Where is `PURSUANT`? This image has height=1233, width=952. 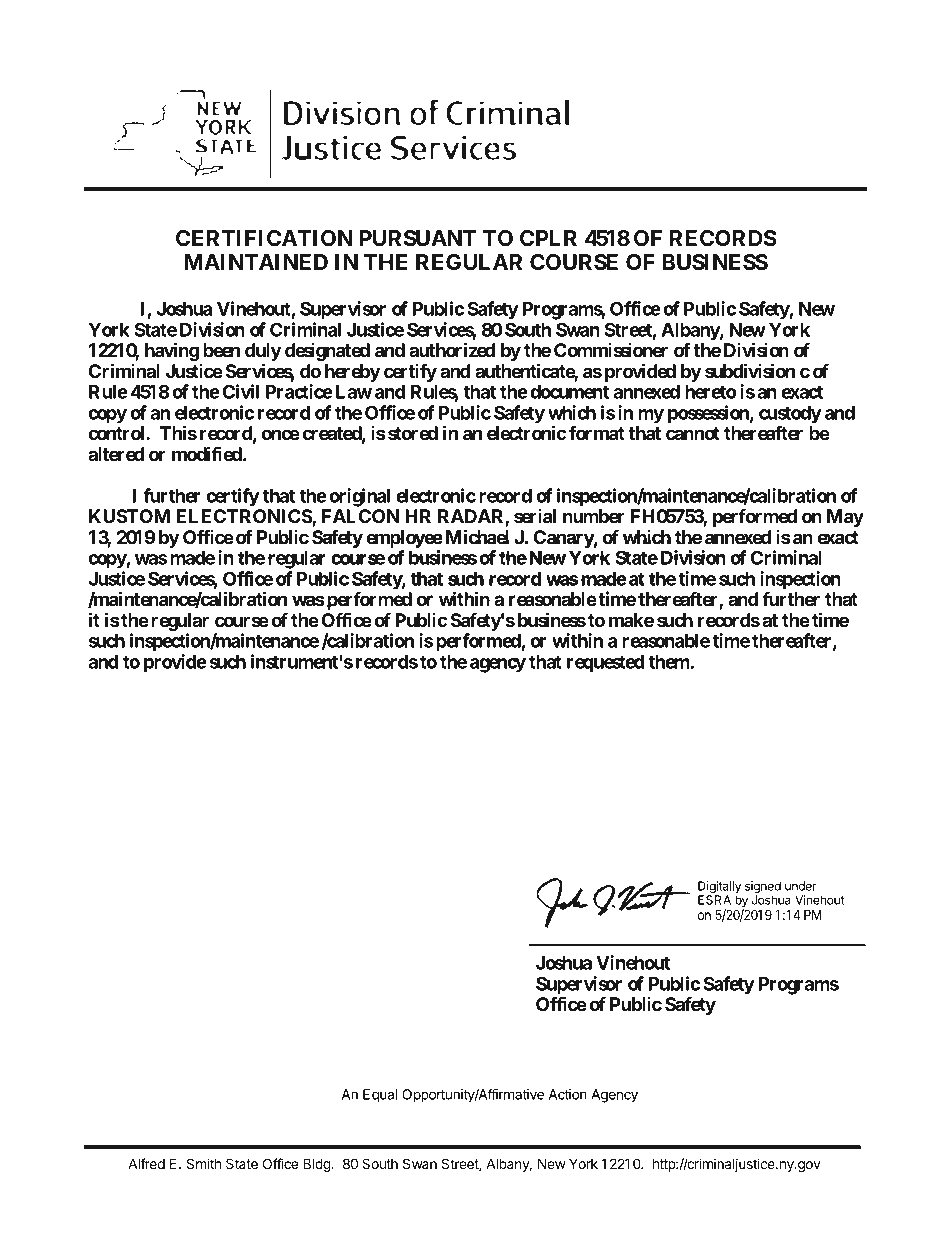 PURSUANT is located at coordinates (418, 238).
